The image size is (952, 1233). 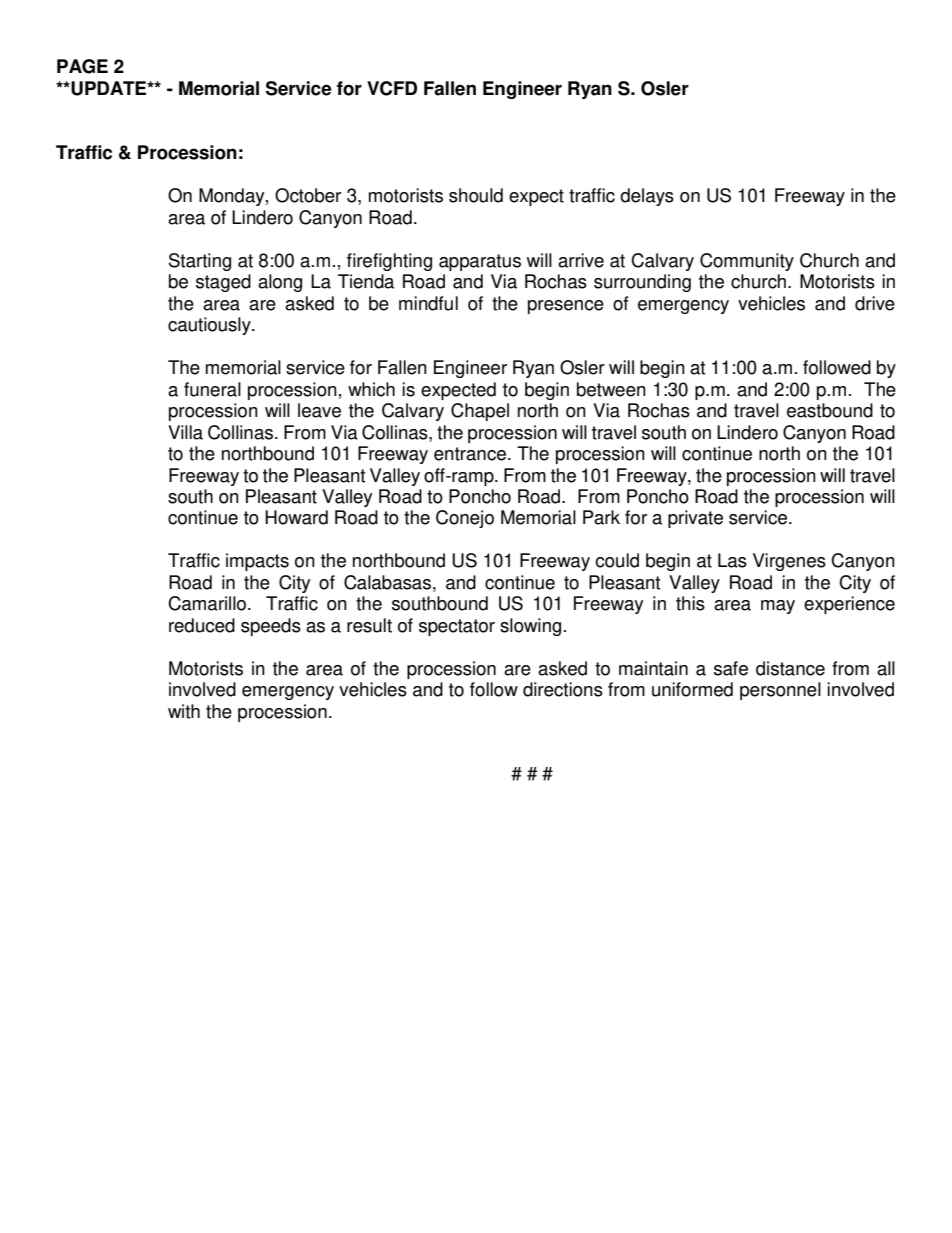 I want to click on private, so click(x=695, y=519).
